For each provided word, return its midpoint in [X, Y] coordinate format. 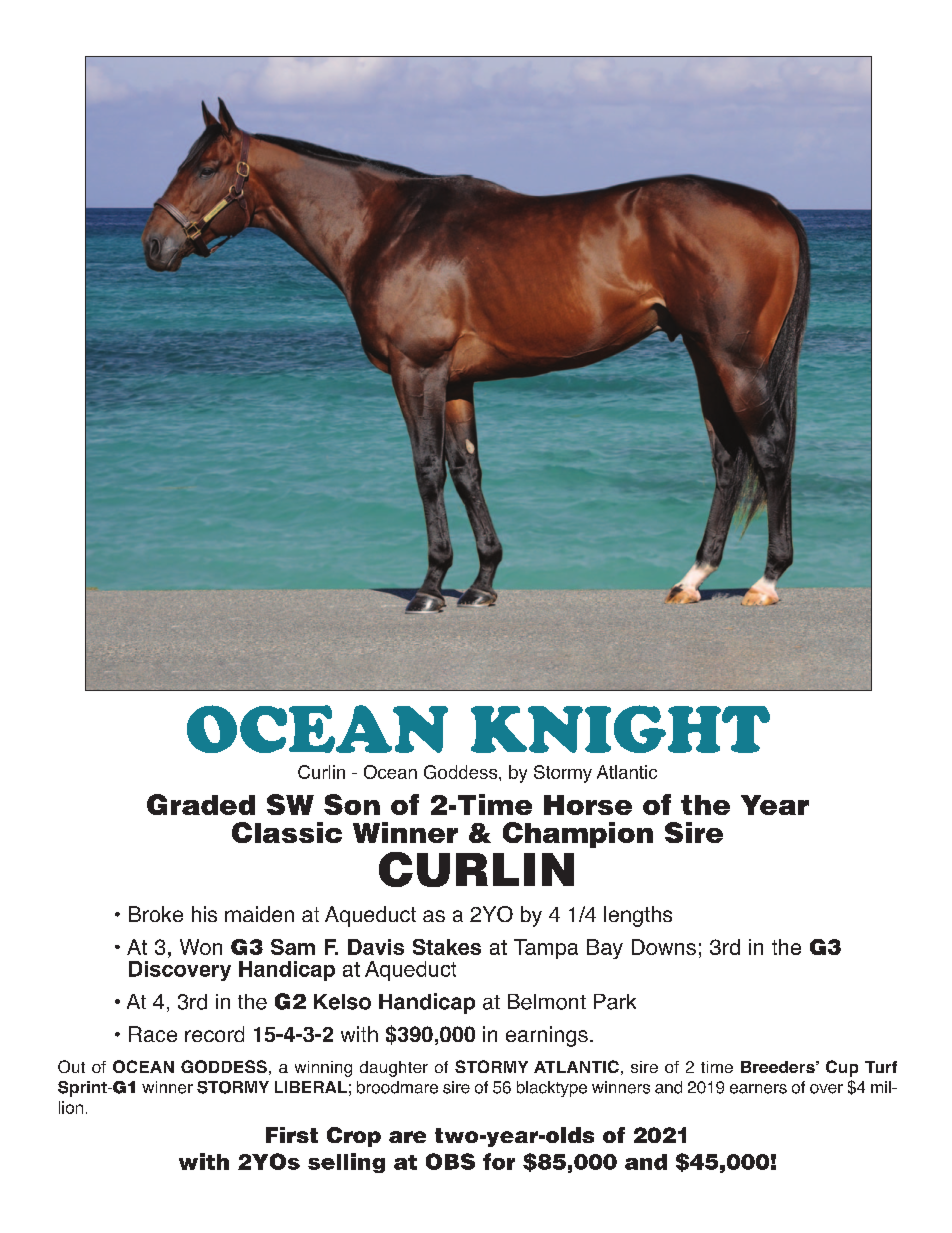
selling [346, 1163]
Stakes [447, 947]
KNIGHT [620, 729]
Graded [201, 804]
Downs [664, 947]
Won [201, 947]
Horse [588, 805]
